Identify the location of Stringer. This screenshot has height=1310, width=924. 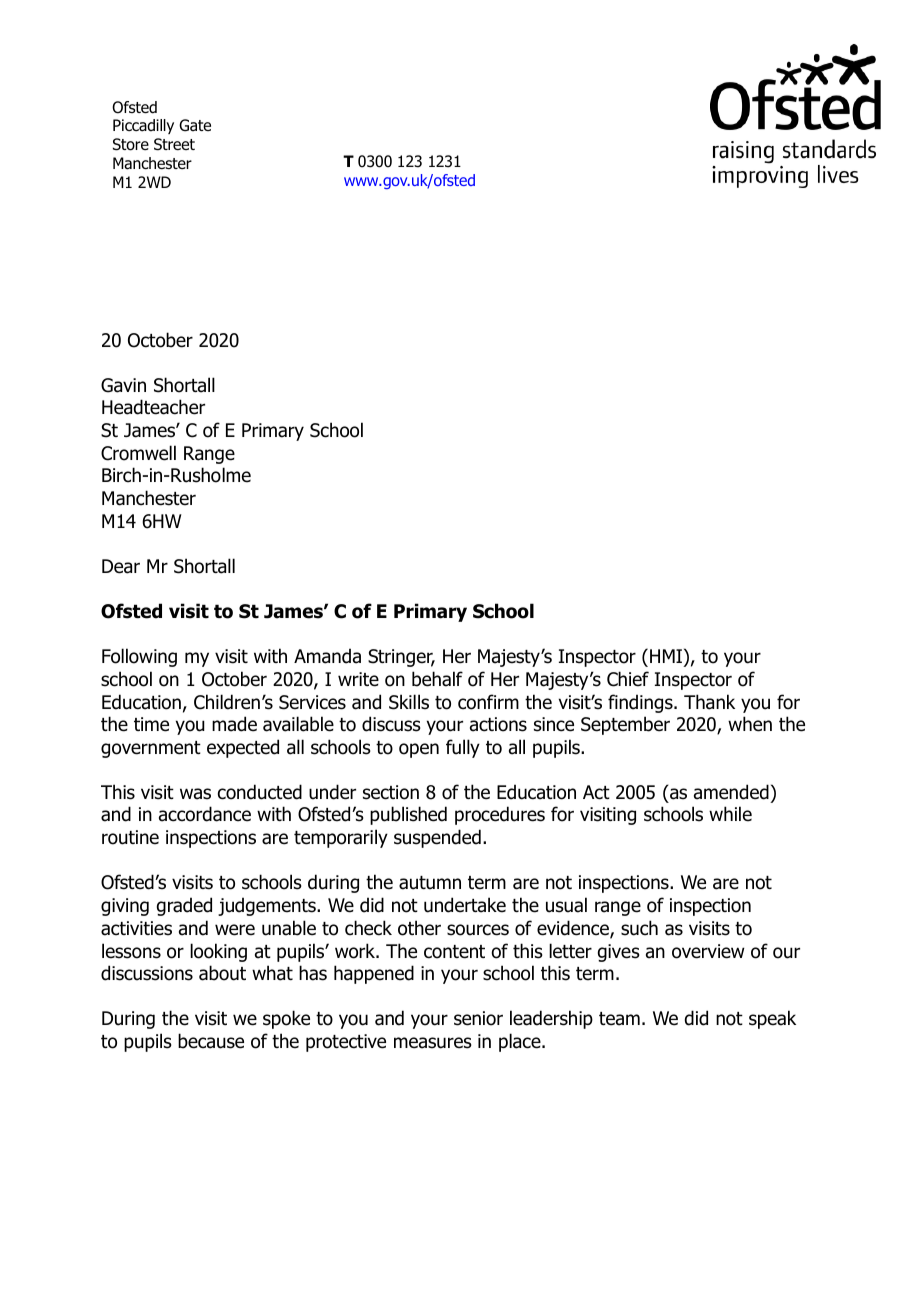
(401, 658).
